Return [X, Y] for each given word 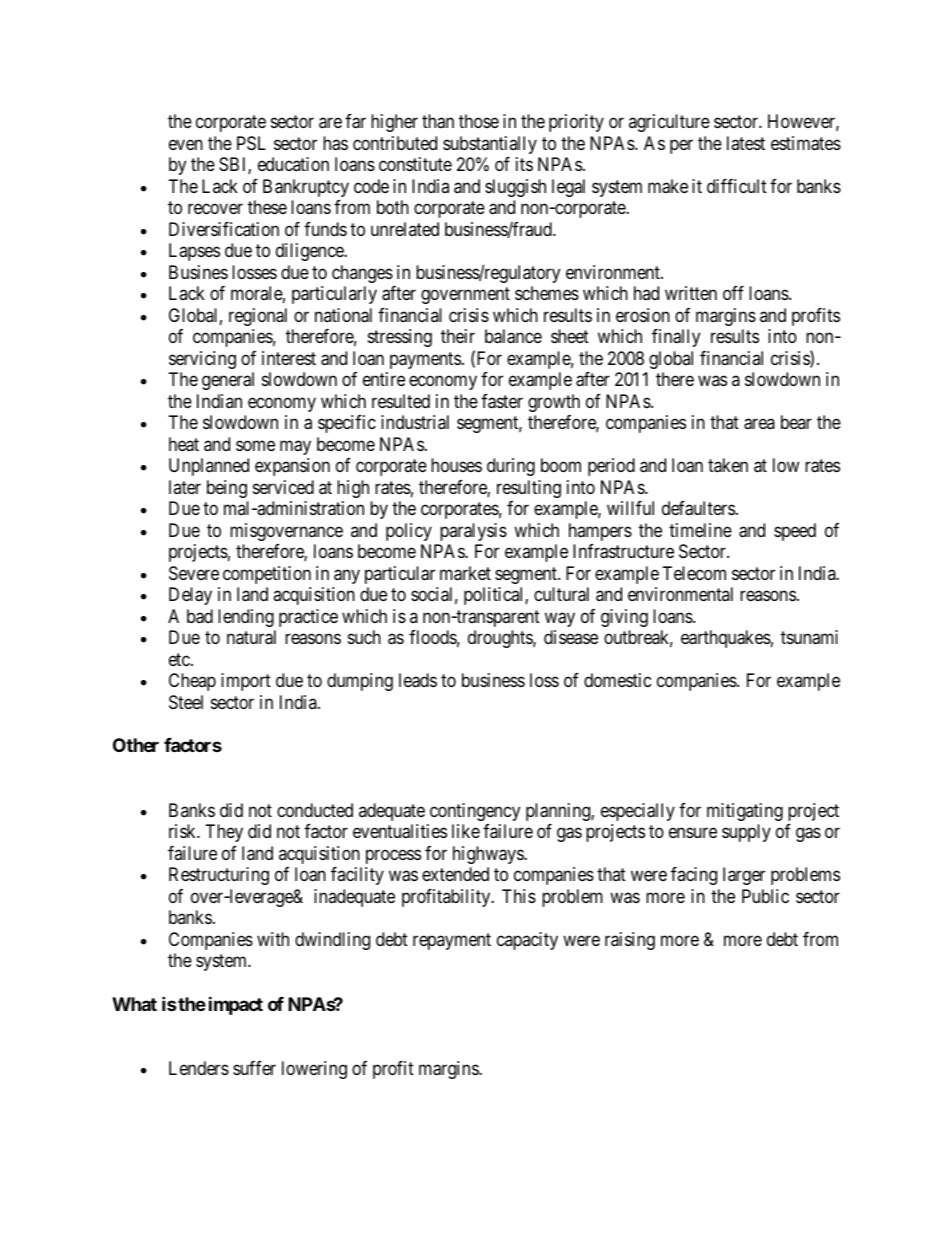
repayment [452, 941]
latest [746, 143]
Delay [190, 596]
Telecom [694, 573]
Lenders [199, 1068]
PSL [251, 143]
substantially [490, 145]
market [465, 573]
